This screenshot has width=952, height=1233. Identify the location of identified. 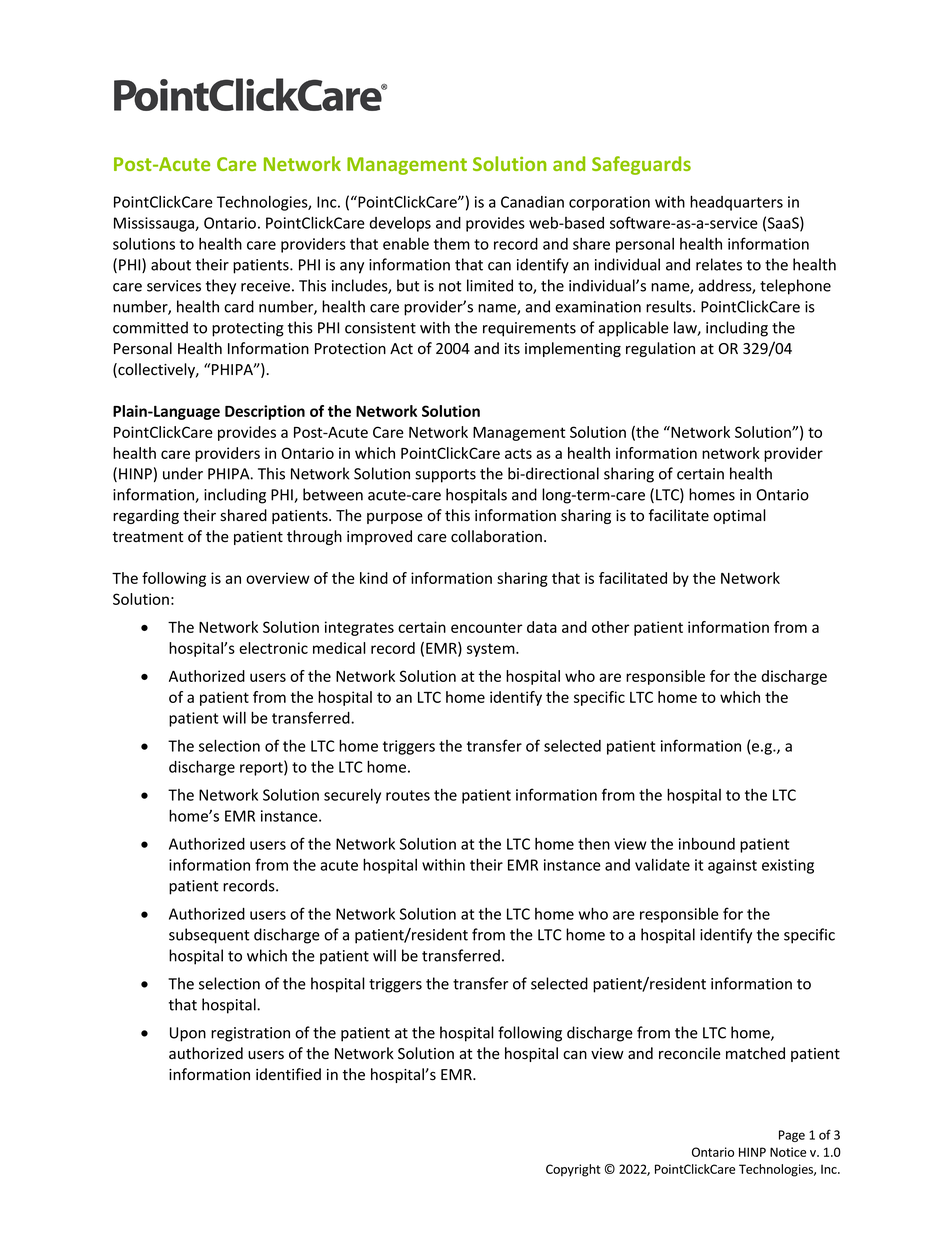
(288, 1074).
